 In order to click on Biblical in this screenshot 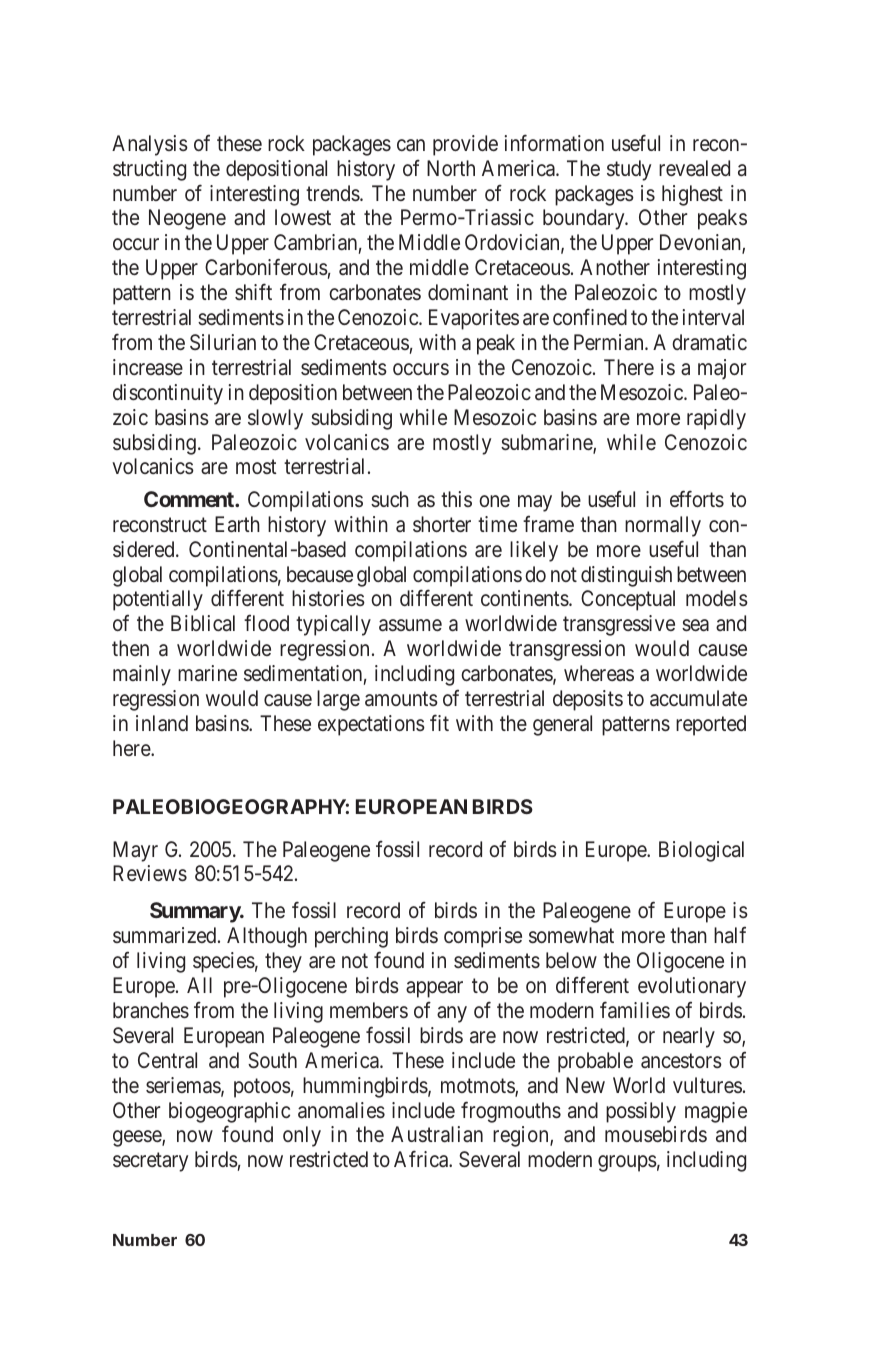, I will do `click(203, 623)`.
